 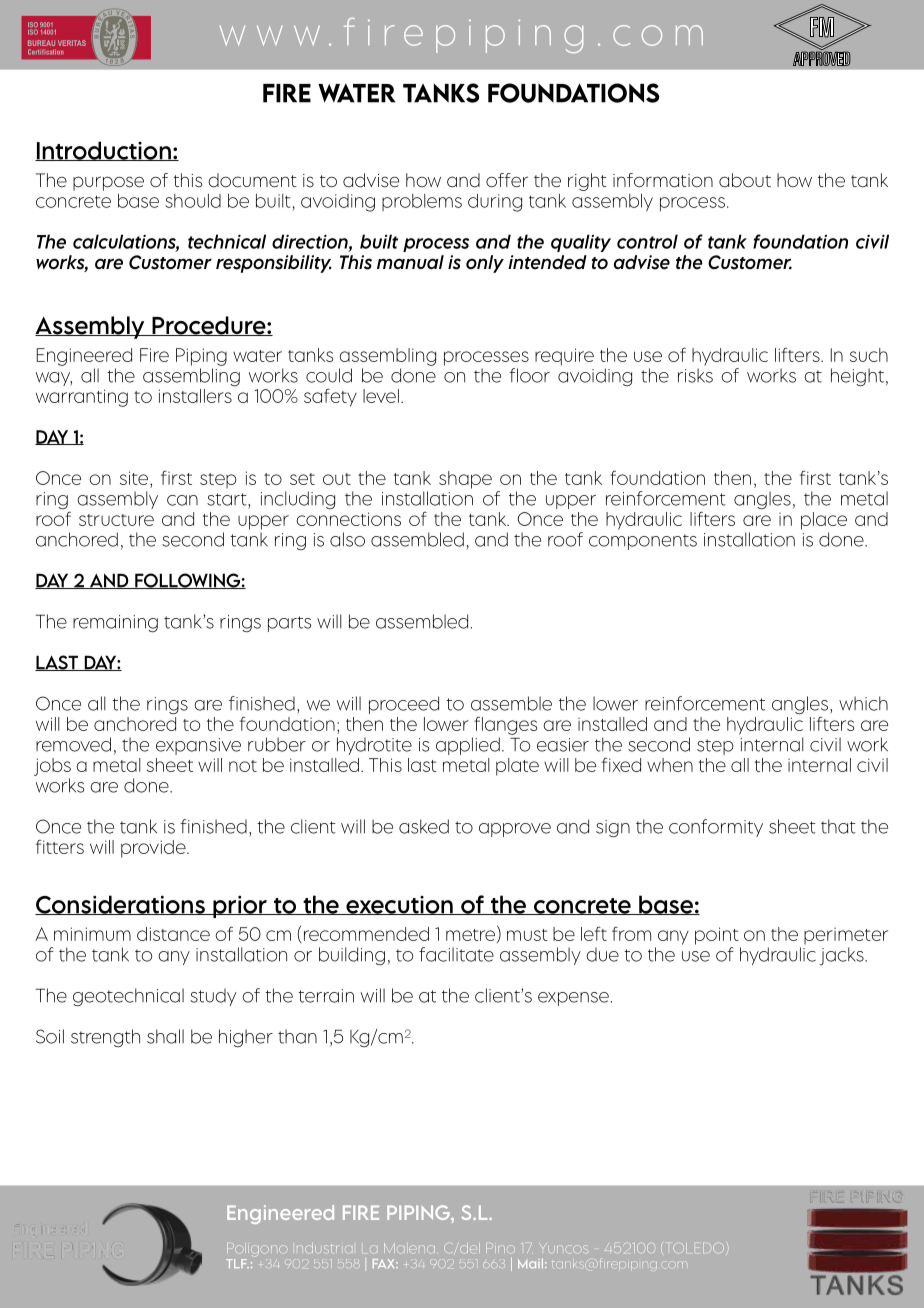 I want to click on provide, so click(x=154, y=849).
